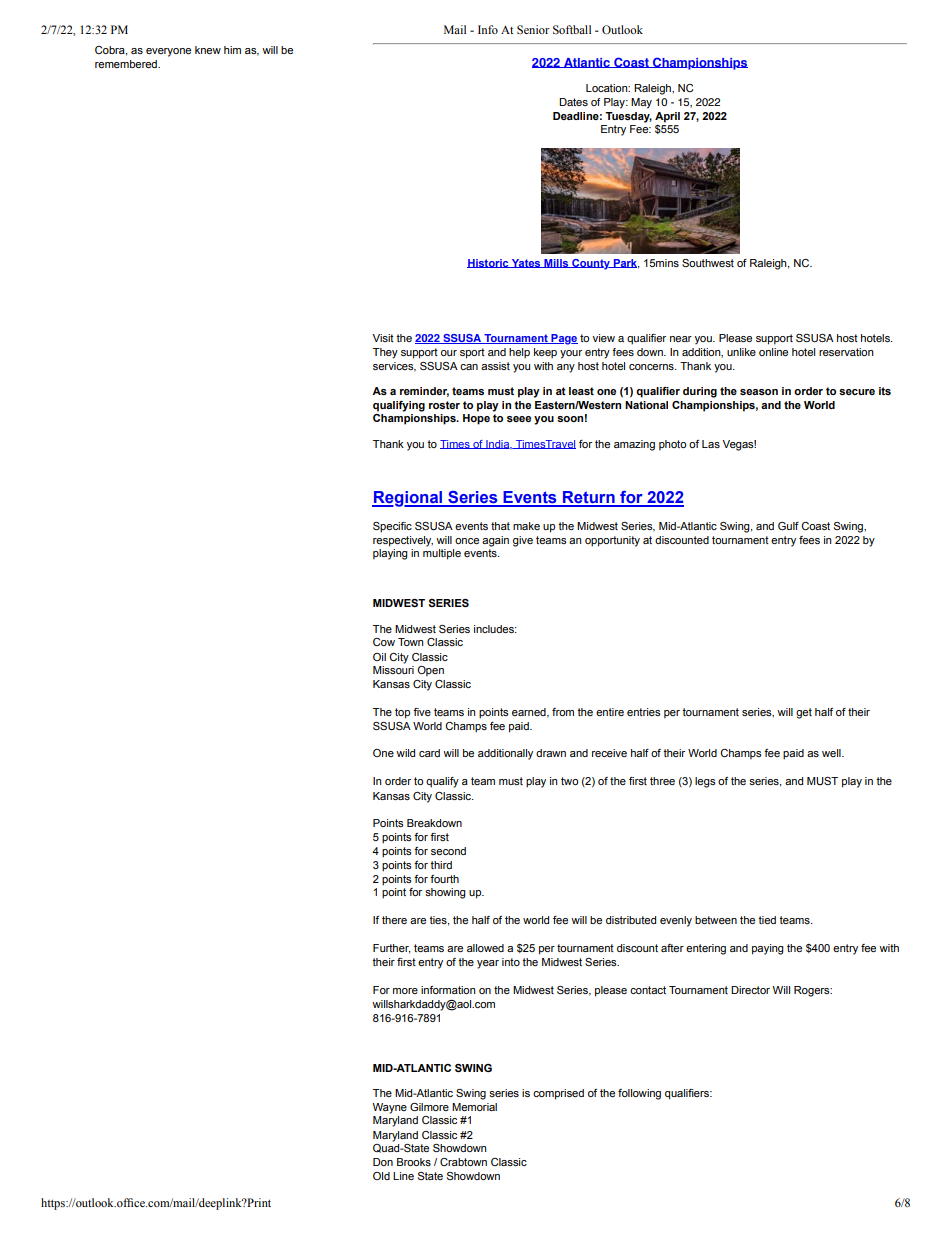 The height and width of the screenshot is (1233, 952). Describe the element at coordinates (208, 50) in the screenshot. I see `knew` at that location.
